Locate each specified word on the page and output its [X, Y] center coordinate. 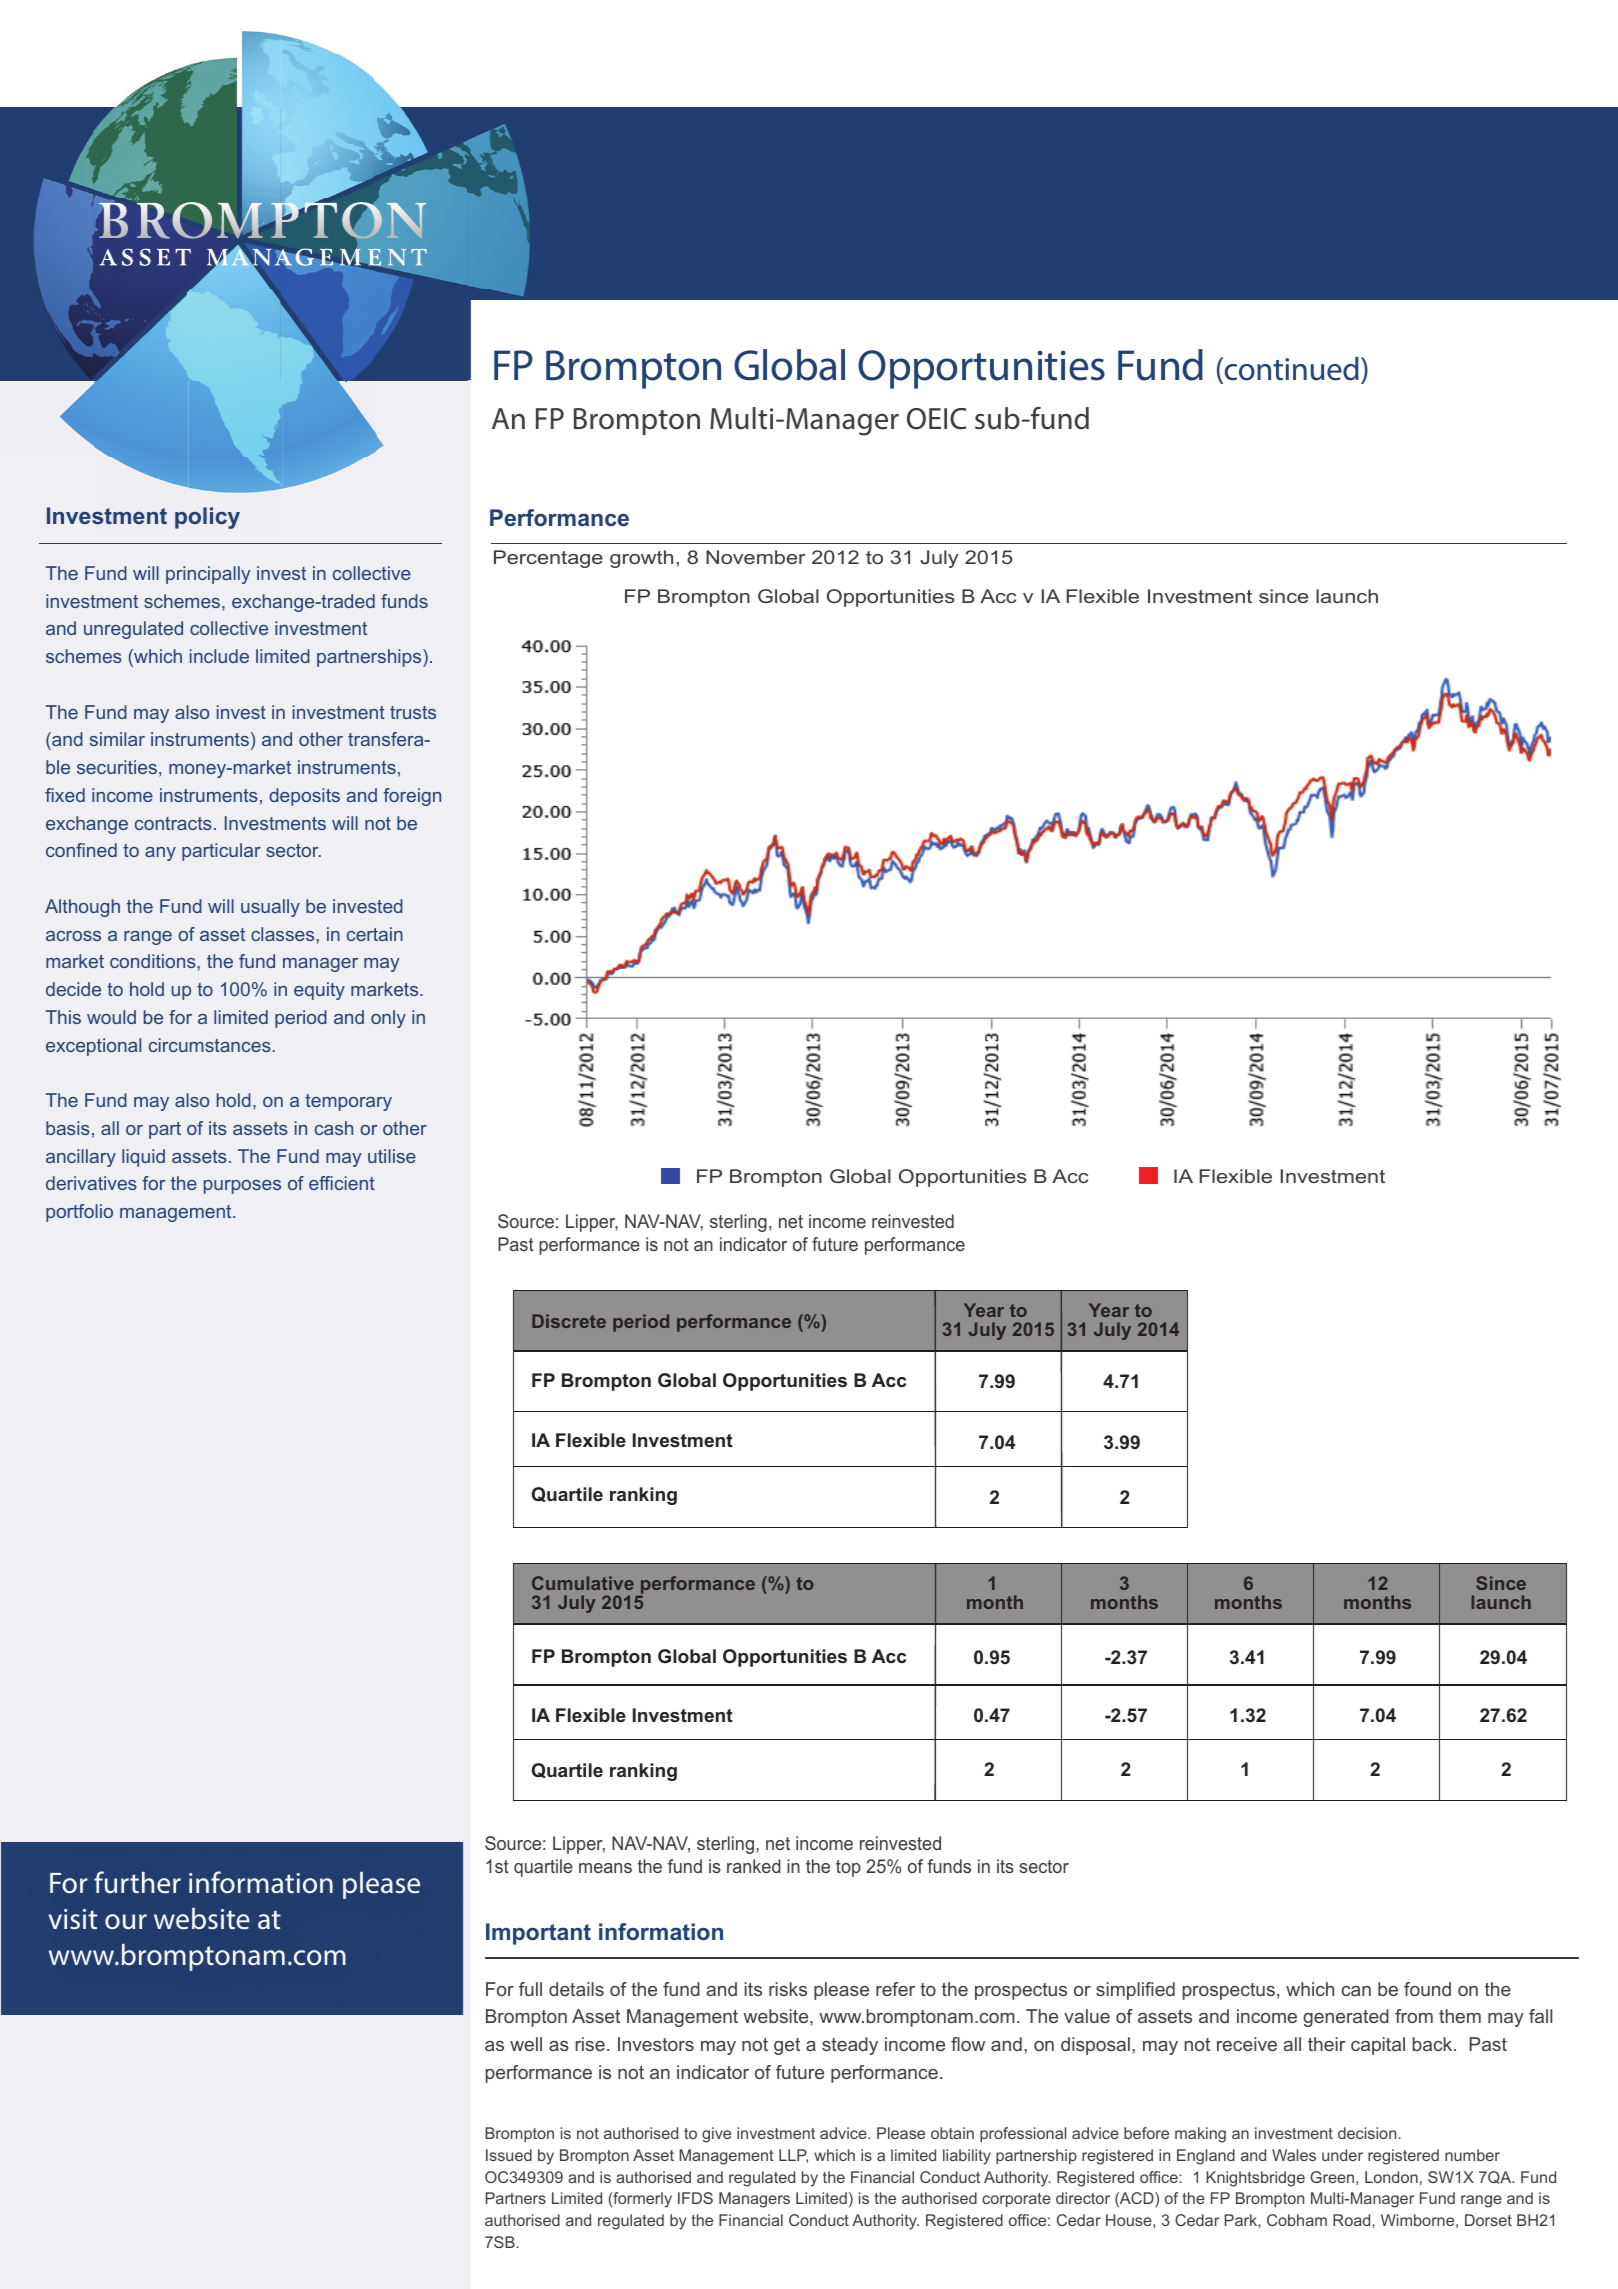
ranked [754, 1866]
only [388, 1019]
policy [207, 518]
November [756, 557]
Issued [509, 2155]
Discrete [569, 1321]
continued [1292, 369]
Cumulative [583, 1583]
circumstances [210, 1045]
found [1427, 1989]
